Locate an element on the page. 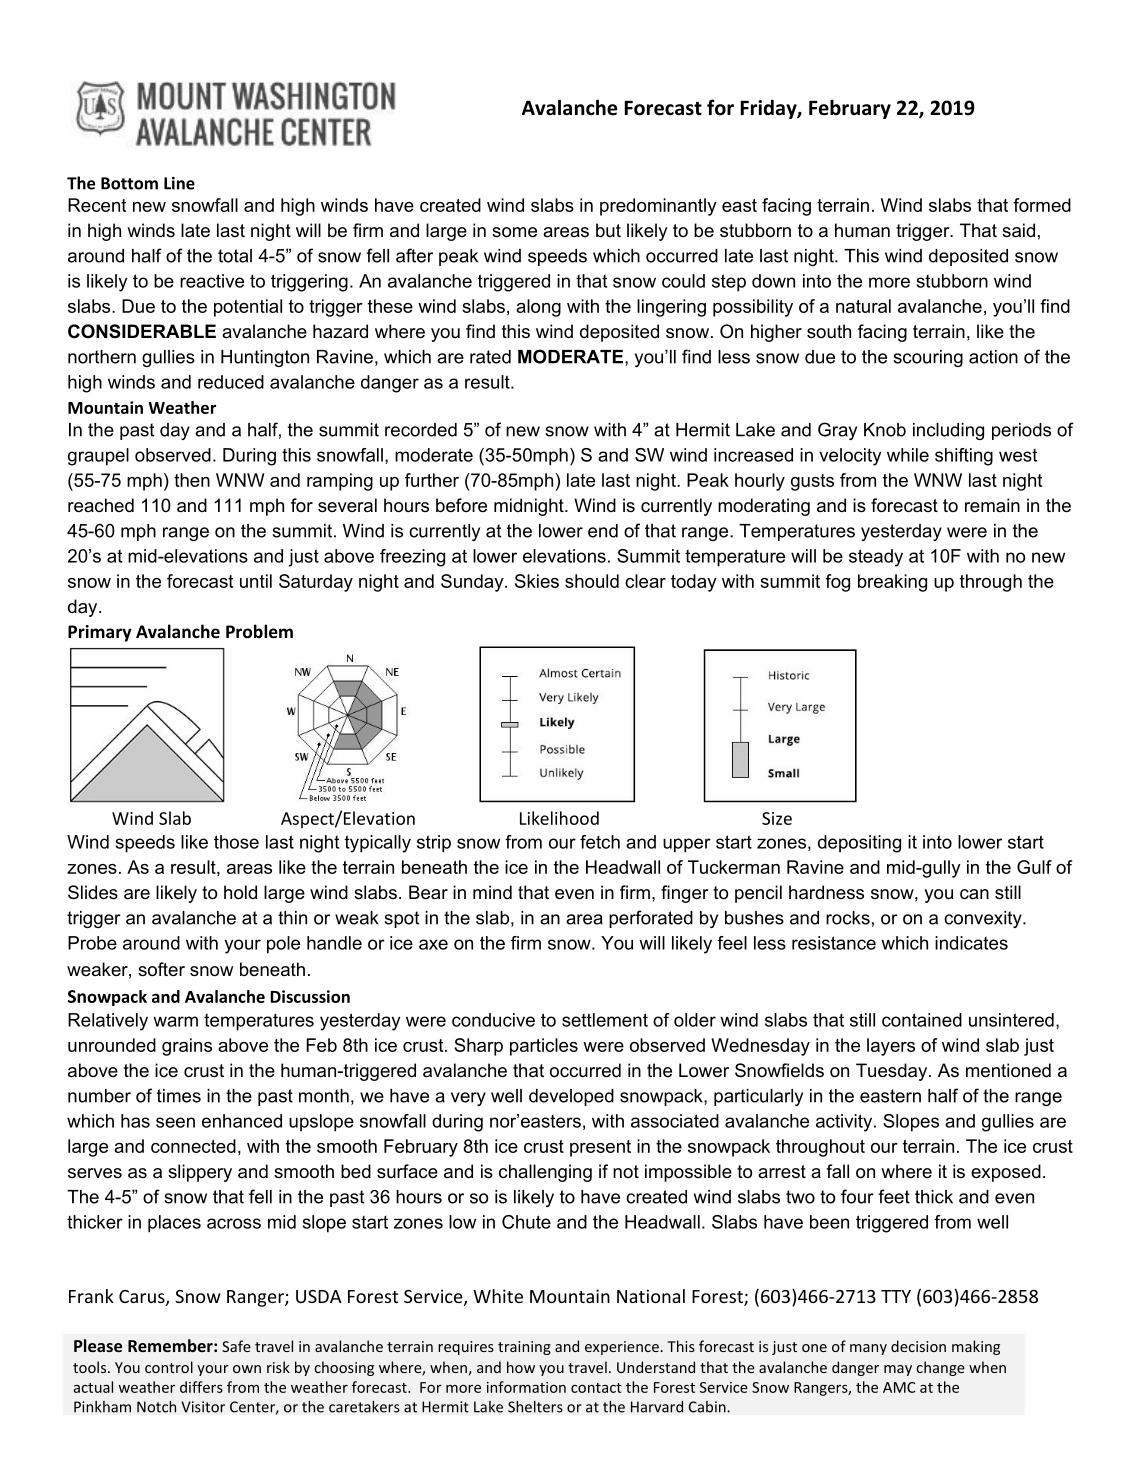 The image size is (1144, 1481). contact is located at coordinates (596, 1388).
